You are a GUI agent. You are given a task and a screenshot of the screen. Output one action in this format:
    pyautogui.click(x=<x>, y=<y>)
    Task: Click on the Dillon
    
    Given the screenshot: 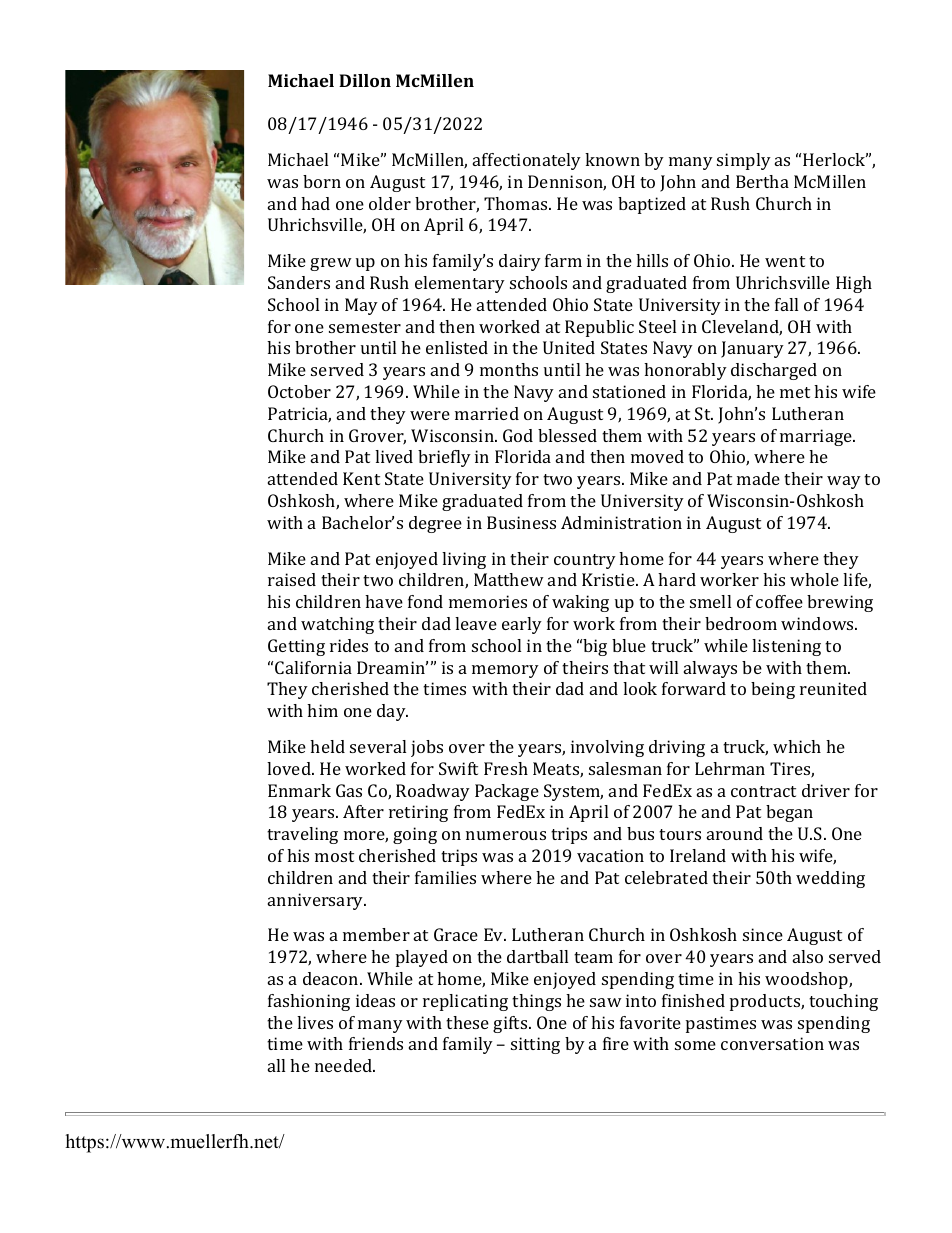 What is the action you would take?
    pyautogui.click(x=365, y=80)
